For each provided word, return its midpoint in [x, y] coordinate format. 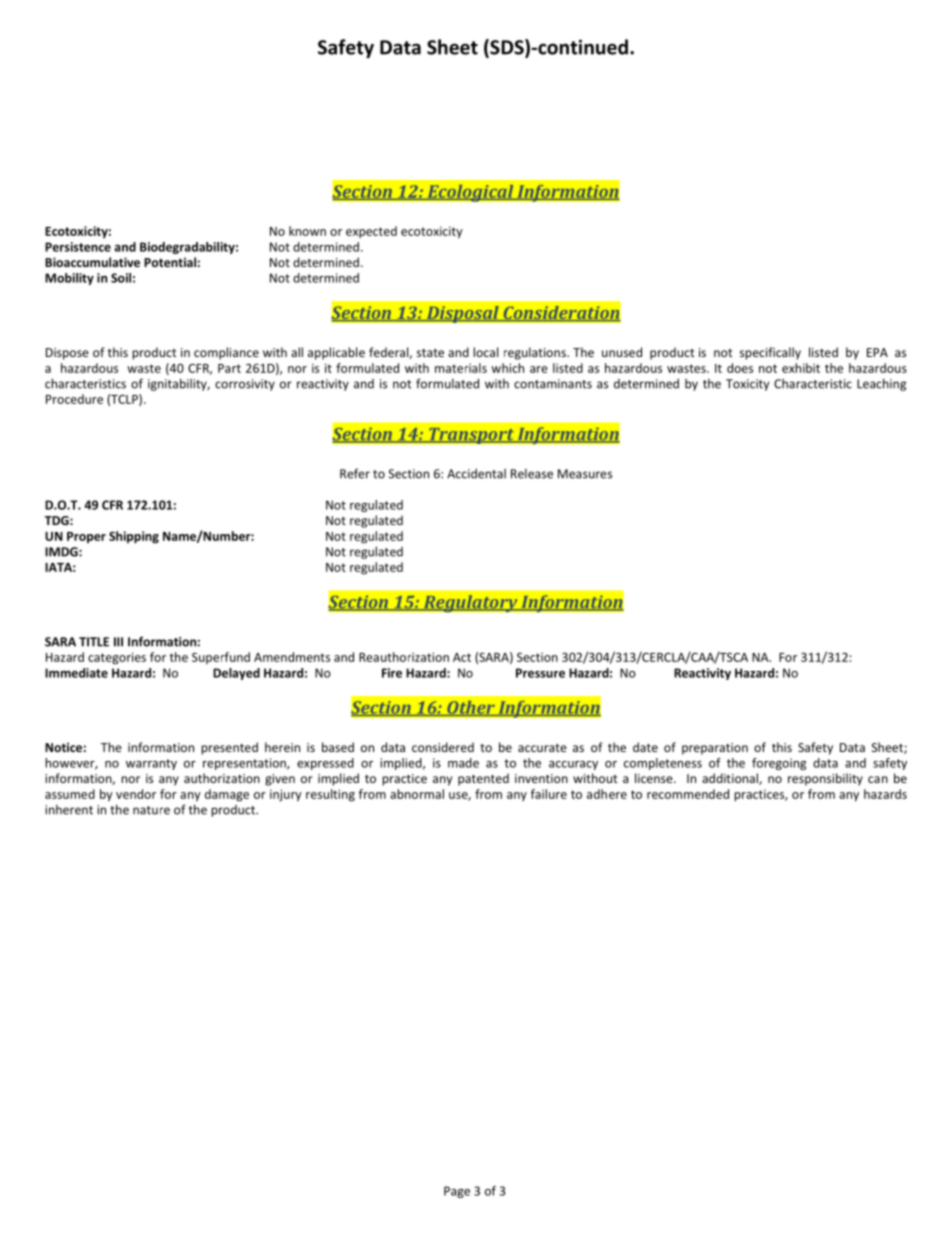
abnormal [417, 794]
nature [151, 810]
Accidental [476, 474]
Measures [585, 474]
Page [457, 1192]
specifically [770, 353]
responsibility [825, 779]
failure [549, 794]
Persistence [78, 247]
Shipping [134, 537]
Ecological [470, 193]
